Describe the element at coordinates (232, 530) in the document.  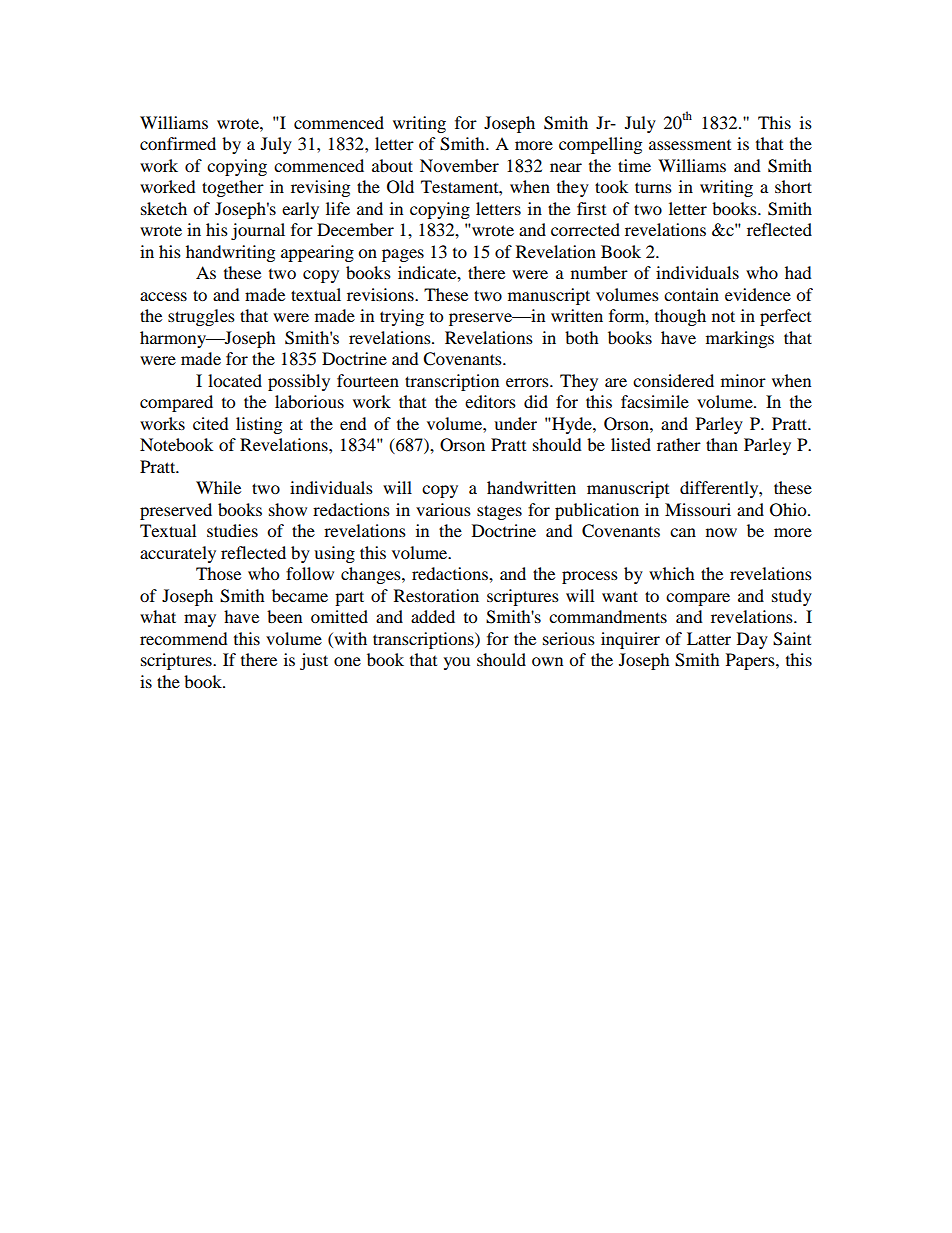
I see `studies` at that location.
